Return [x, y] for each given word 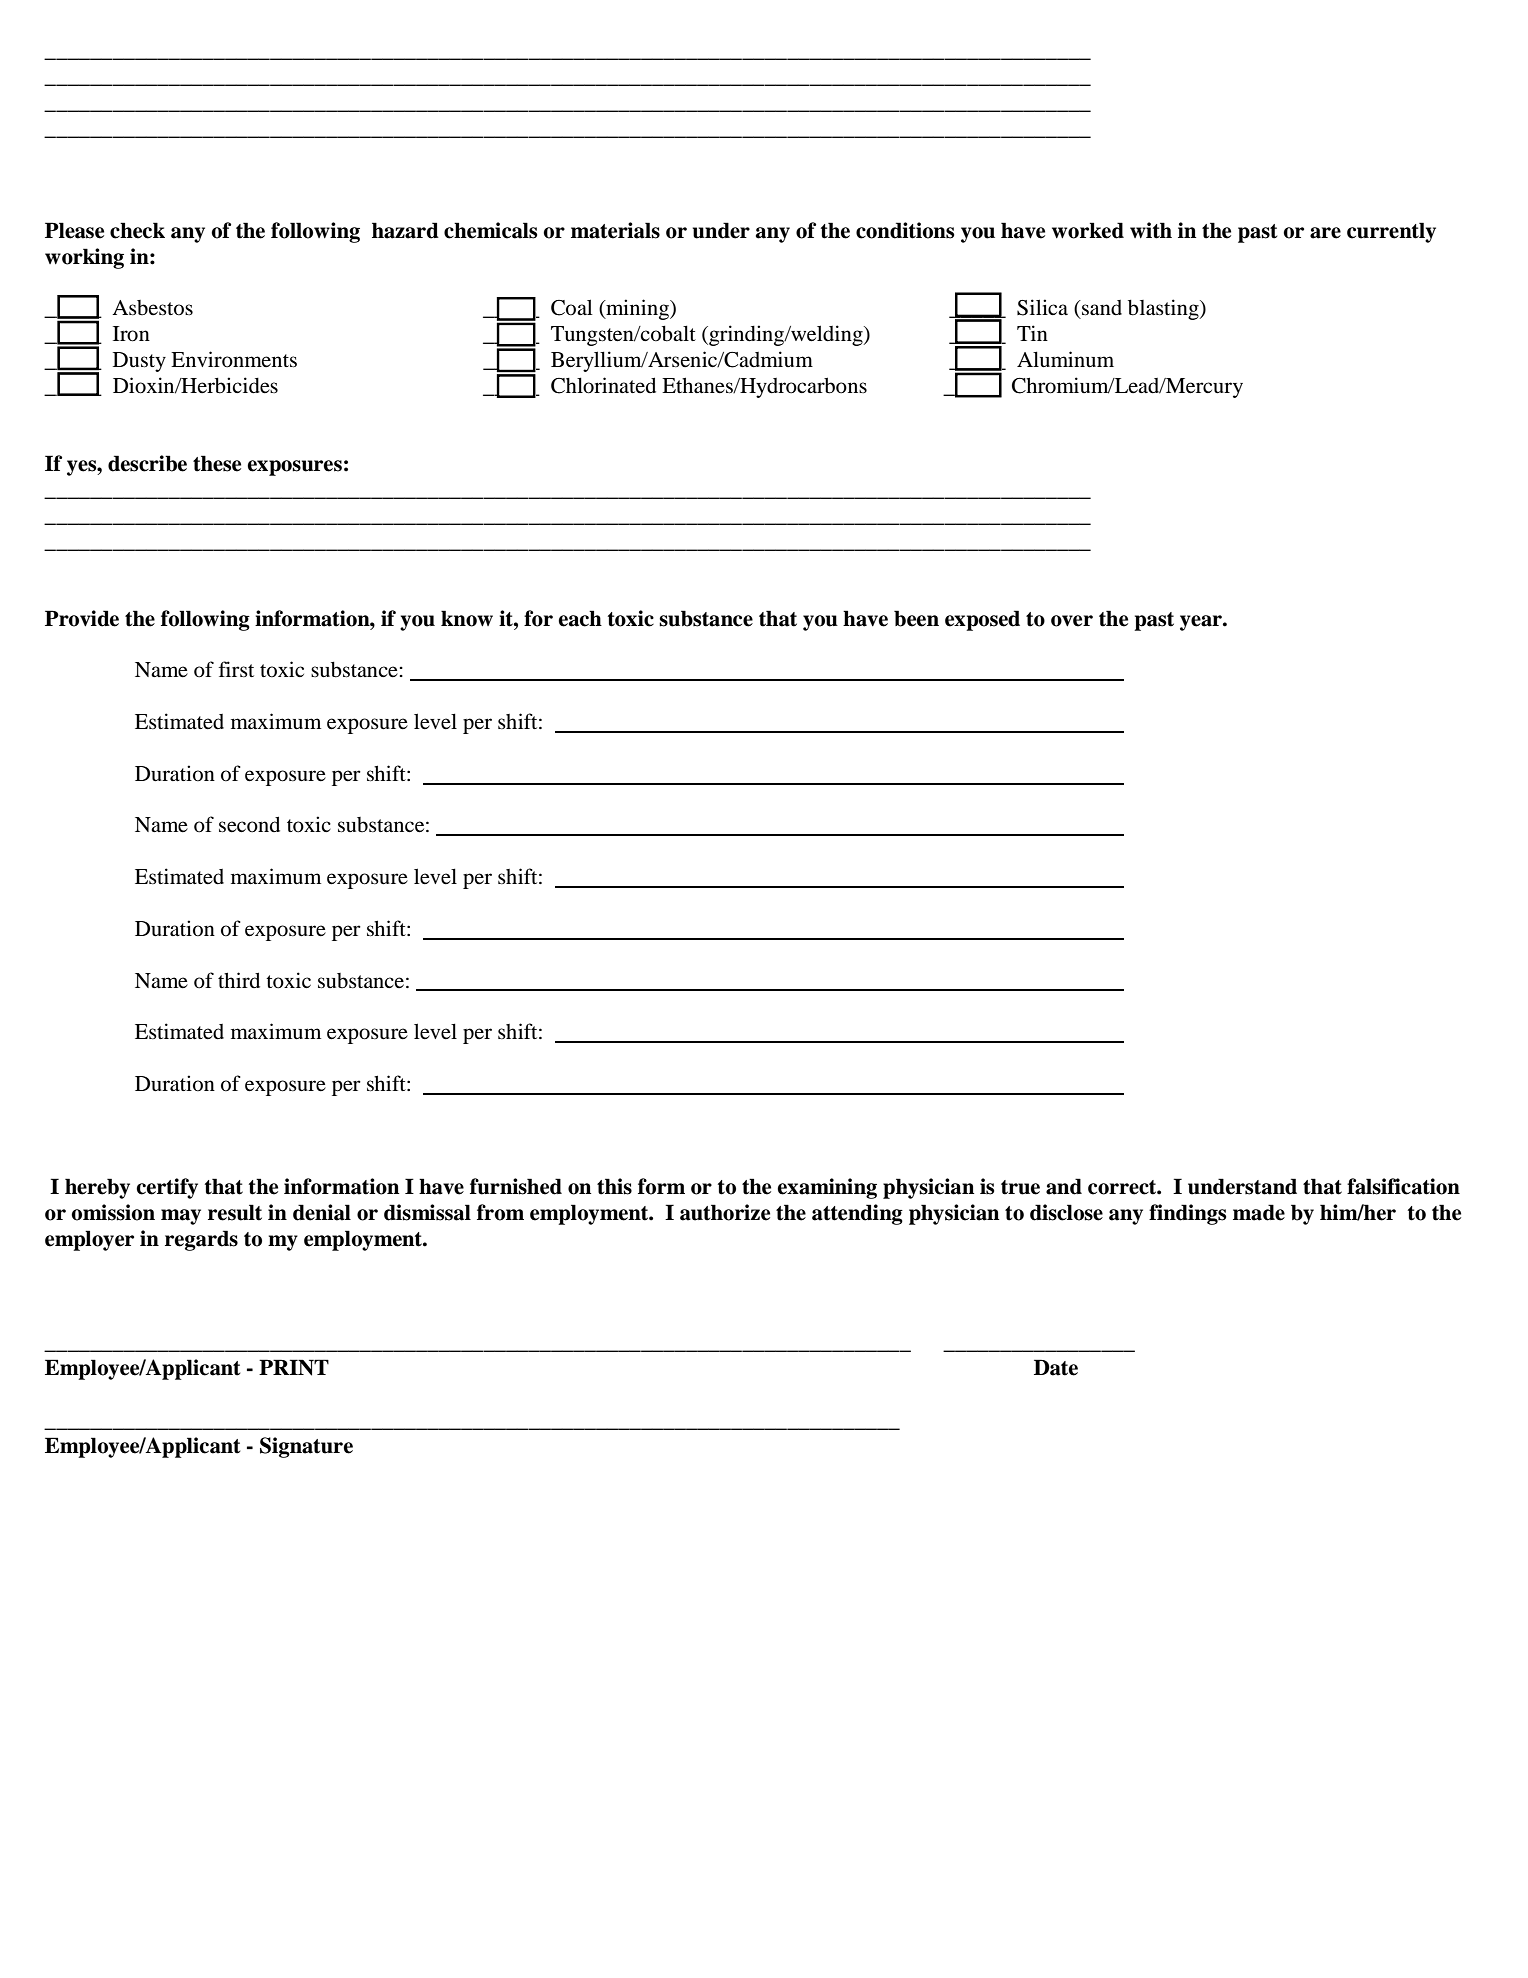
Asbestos [152, 308]
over [1072, 621]
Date [1056, 1367]
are [1325, 233]
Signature [306, 1447]
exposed [982, 620]
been [916, 618]
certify [167, 1188]
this [614, 1186]
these [217, 463]
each [580, 618]
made [1259, 1212]
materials [615, 230]
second [249, 824]
